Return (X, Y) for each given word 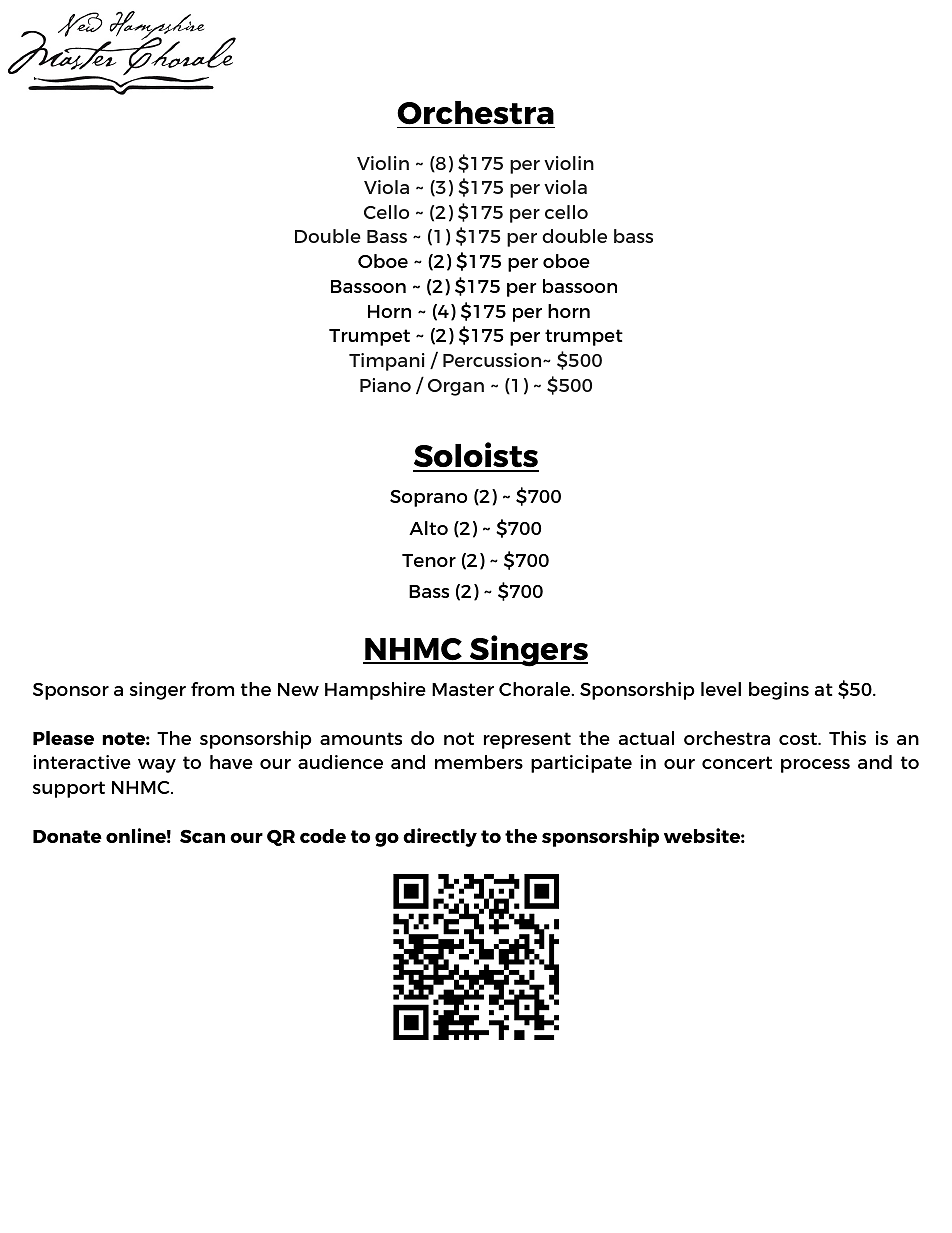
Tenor (429, 560)
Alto (428, 528)
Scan (202, 836)
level (721, 689)
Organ (456, 387)
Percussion (493, 360)
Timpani (387, 362)
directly (440, 837)
